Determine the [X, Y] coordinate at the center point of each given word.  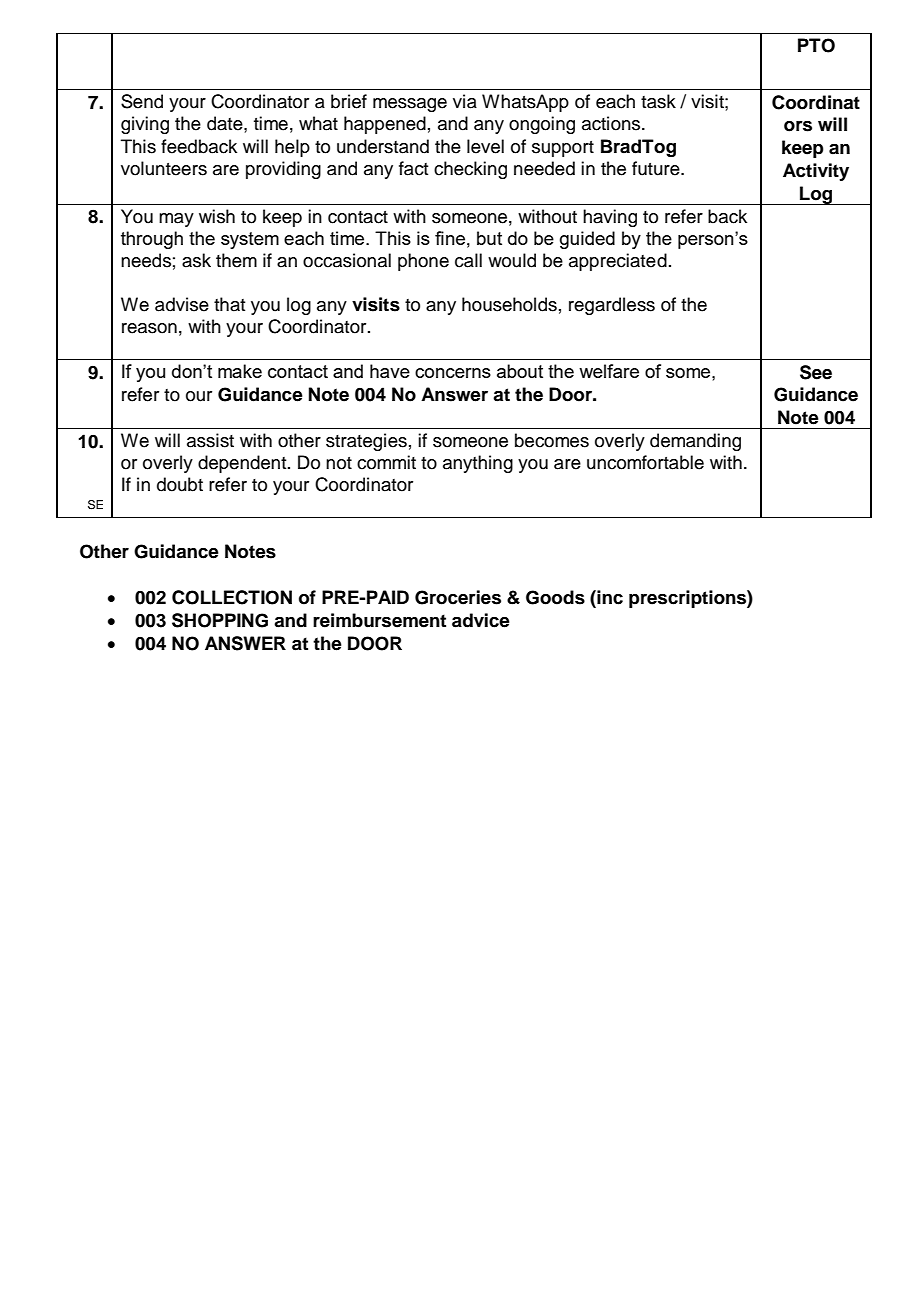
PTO [816, 45]
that [229, 304]
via [465, 101]
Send [142, 101]
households [509, 304]
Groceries [458, 597]
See [816, 372]
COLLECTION [232, 597]
